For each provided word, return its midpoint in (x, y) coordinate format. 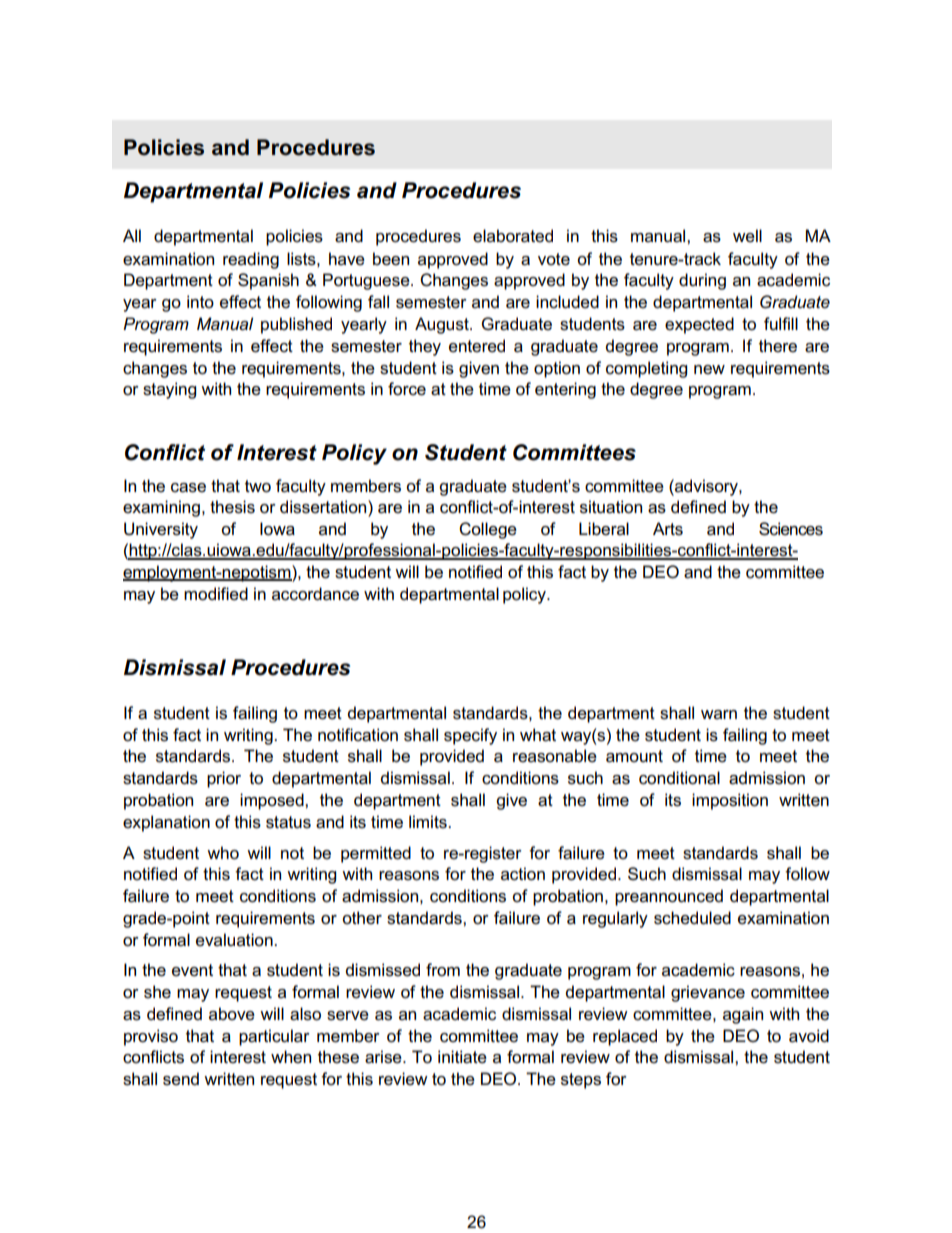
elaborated (513, 236)
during (702, 281)
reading (251, 260)
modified (216, 594)
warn (719, 714)
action (523, 874)
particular (274, 1037)
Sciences (791, 529)
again (743, 1015)
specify (470, 736)
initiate (462, 1057)
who (223, 853)
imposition (730, 801)
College (488, 530)
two (258, 486)
